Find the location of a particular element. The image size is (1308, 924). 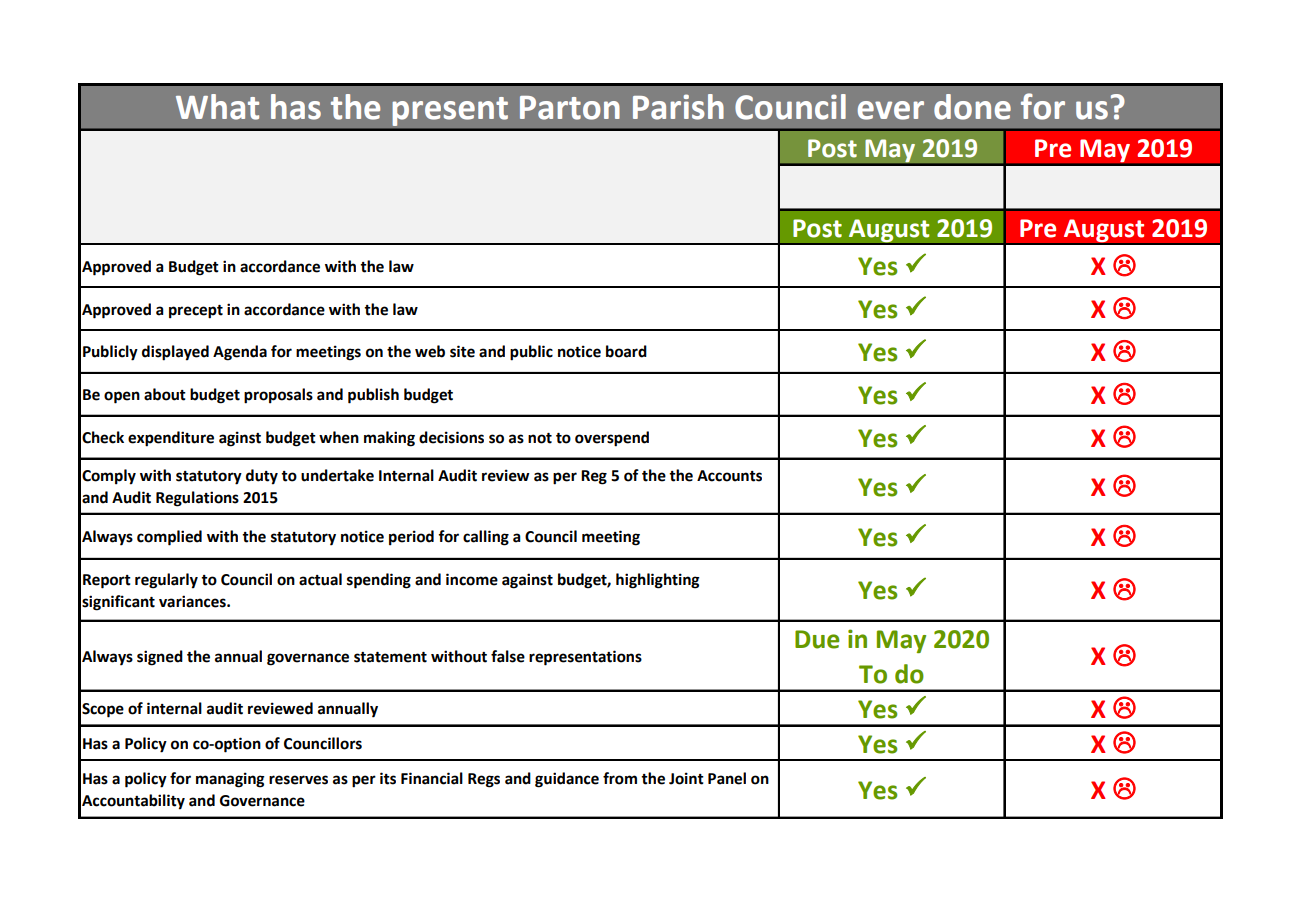

guidance is located at coordinates (567, 780).
